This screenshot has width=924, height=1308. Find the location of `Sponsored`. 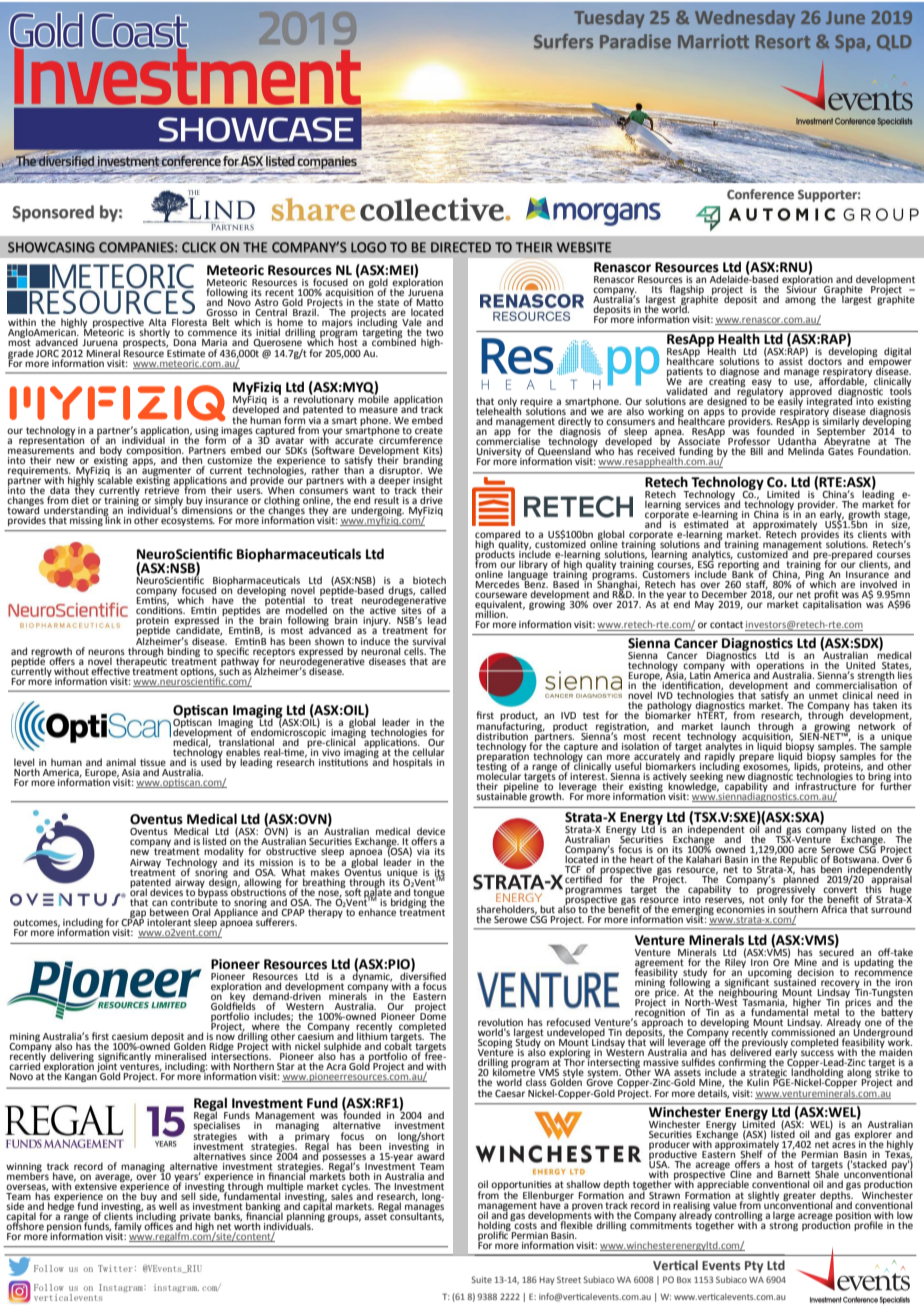

Sponsored is located at coordinates (53, 213).
